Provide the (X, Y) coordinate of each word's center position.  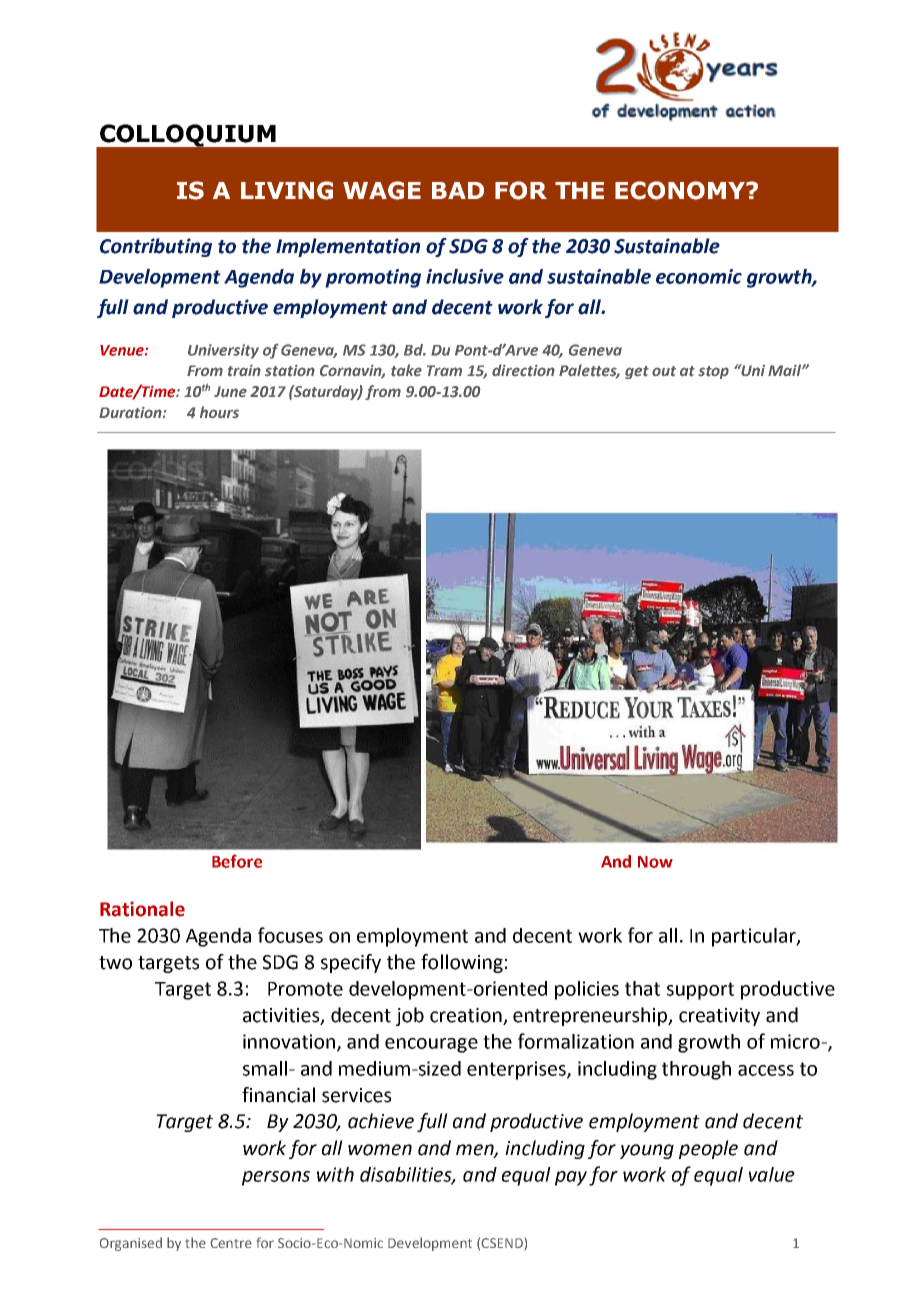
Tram (444, 370)
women (380, 1150)
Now (655, 862)
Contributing (156, 247)
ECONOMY (681, 190)
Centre (231, 1243)
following (462, 963)
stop (713, 372)
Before (237, 861)
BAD (458, 190)
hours (219, 412)
